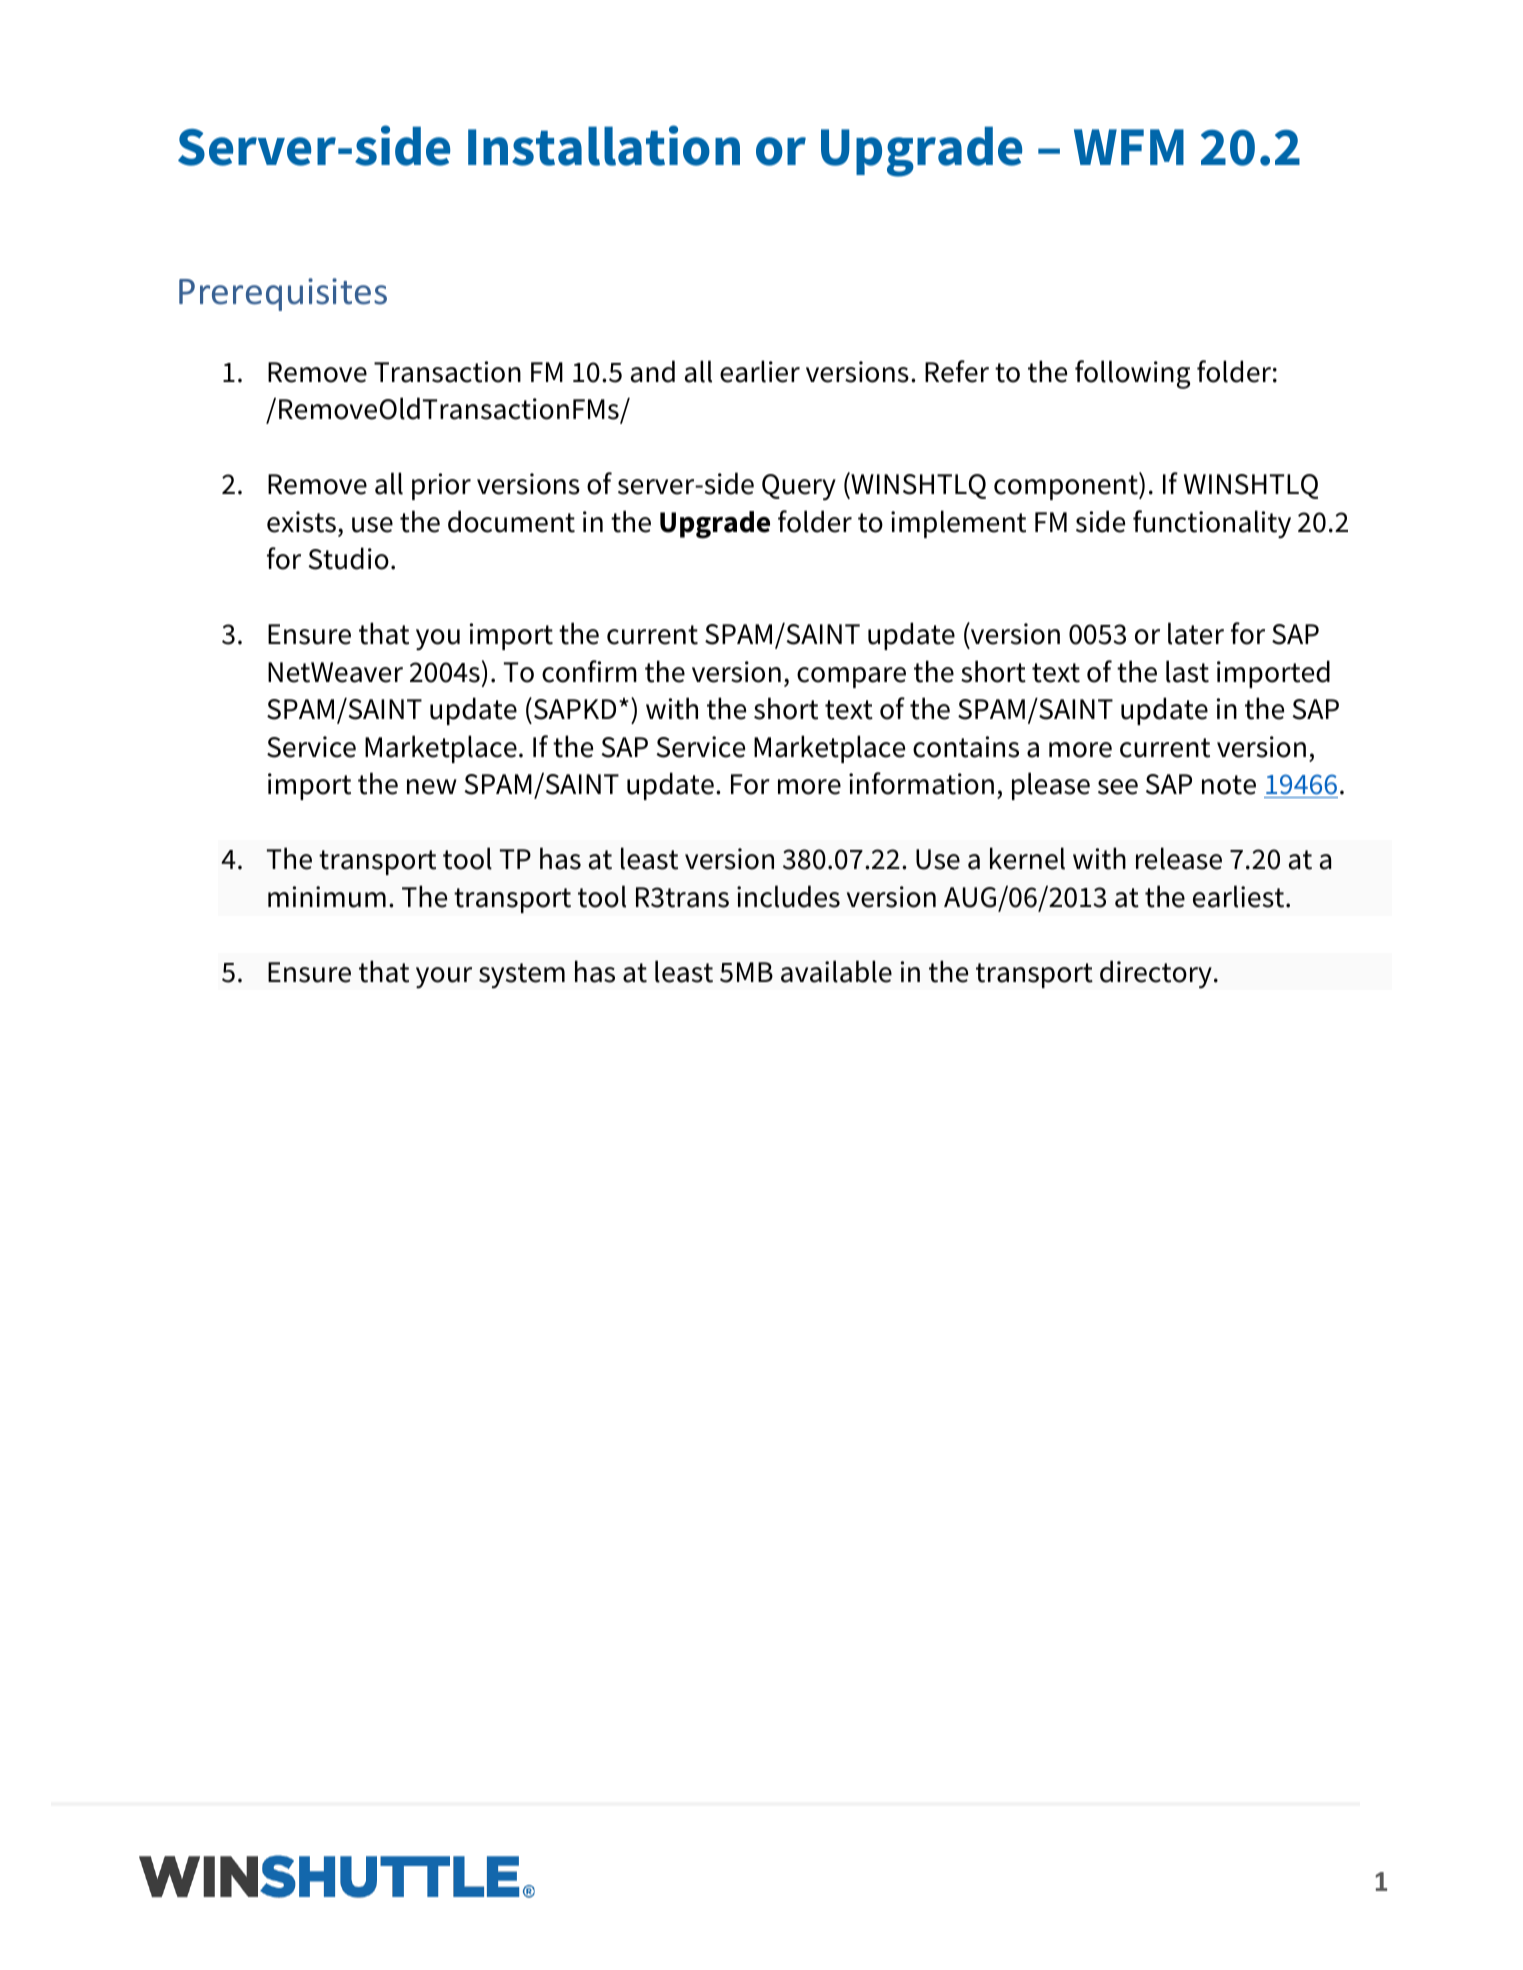 Image resolution: width=1523 pixels, height=1970 pixels. I want to click on WFM, so click(1129, 147).
